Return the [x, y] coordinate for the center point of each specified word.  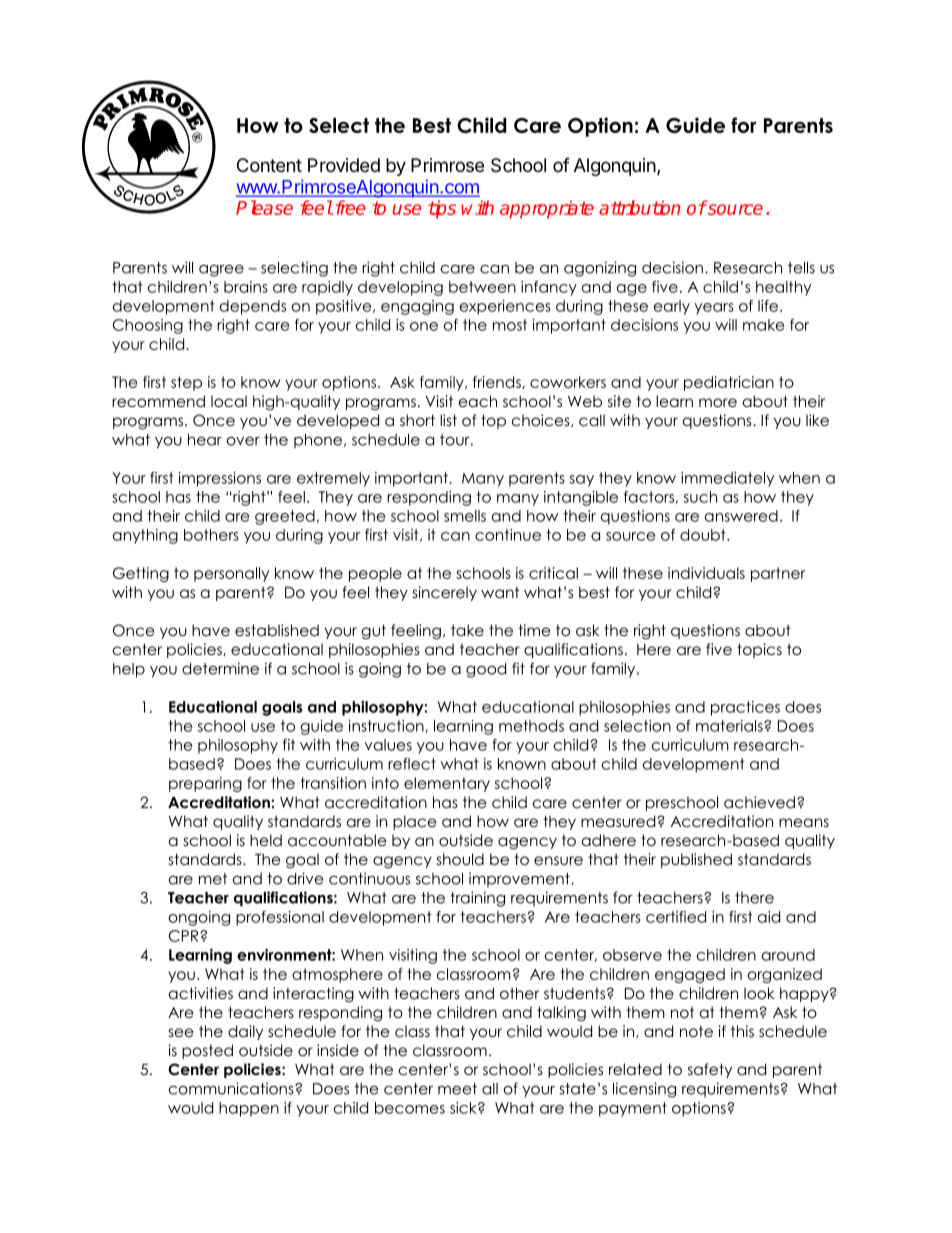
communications [232, 1088]
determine [220, 668]
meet [457, 1089]
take [467, 630]
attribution [639, 207]
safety [710, 1070]
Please [264, 207]
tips [442, 209]
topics [759, 650]
